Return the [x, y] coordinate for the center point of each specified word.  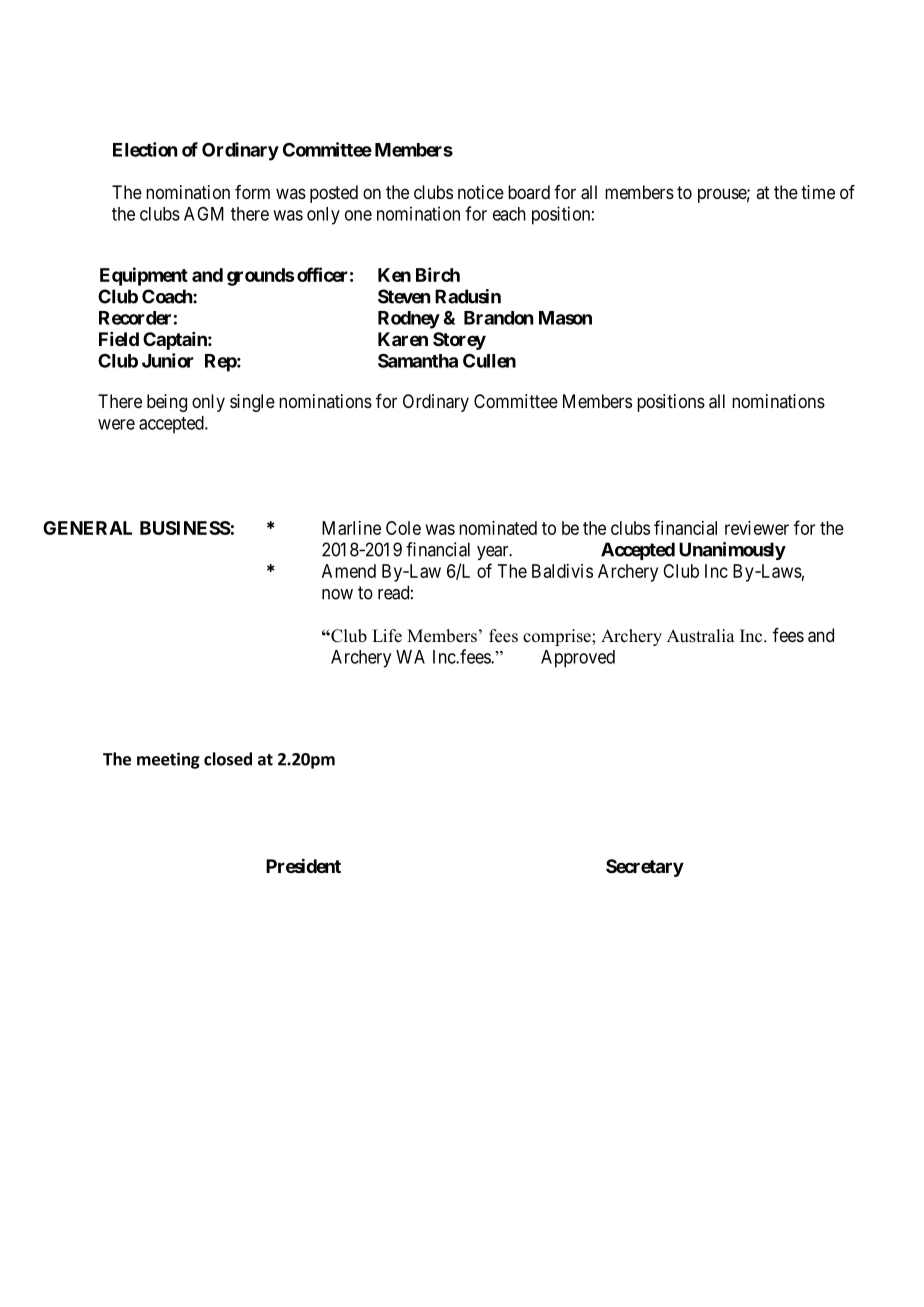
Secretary [645, 868]
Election [145, 149]
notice [481, 192]
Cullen [489, 361]
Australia [701, 636]
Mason [565, 318]
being [167, 403]
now [337, 594]
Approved [578, 659]
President [303, 866]
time [818, 192]
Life [387, 636]
